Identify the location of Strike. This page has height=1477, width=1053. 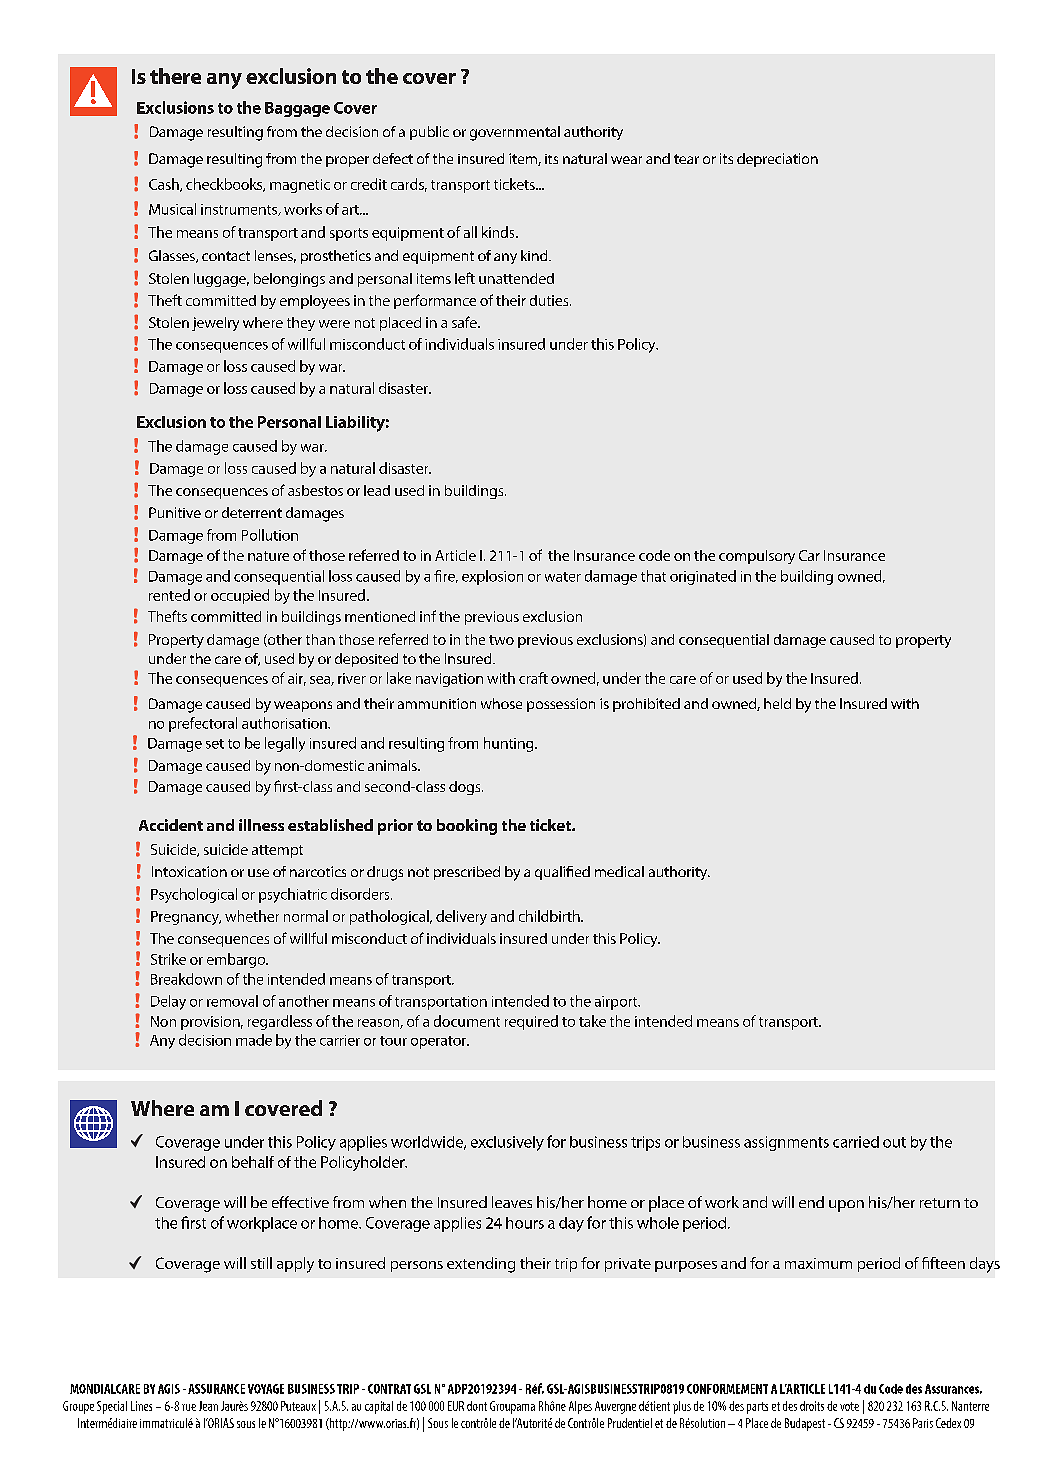
(168, 959).
